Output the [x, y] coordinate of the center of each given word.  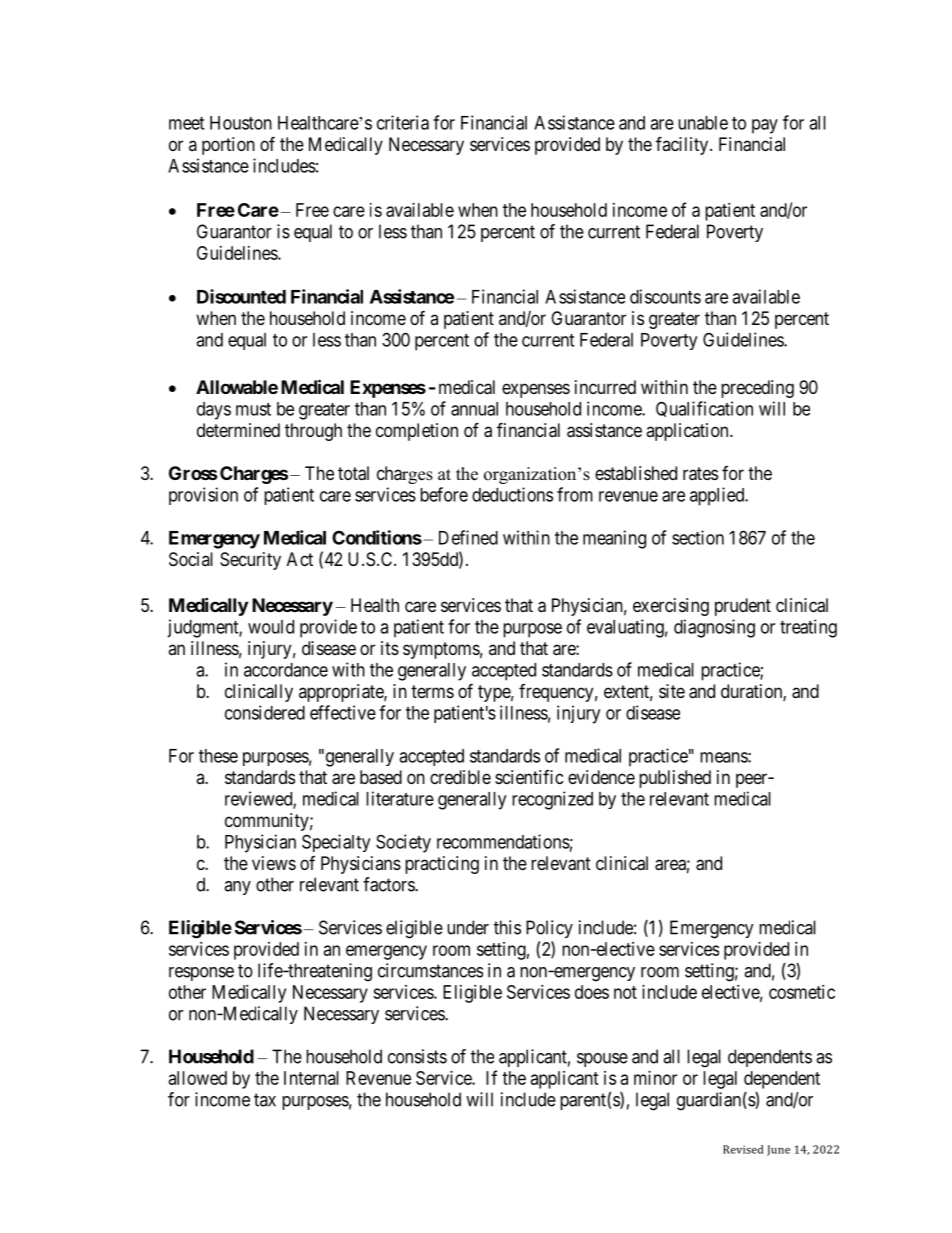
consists [417, 1056]
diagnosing [714, 628]
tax [265, 1100]
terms [432, 691]
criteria [403, 122]
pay [765, 126]
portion [228, 146]
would [271, 627]
